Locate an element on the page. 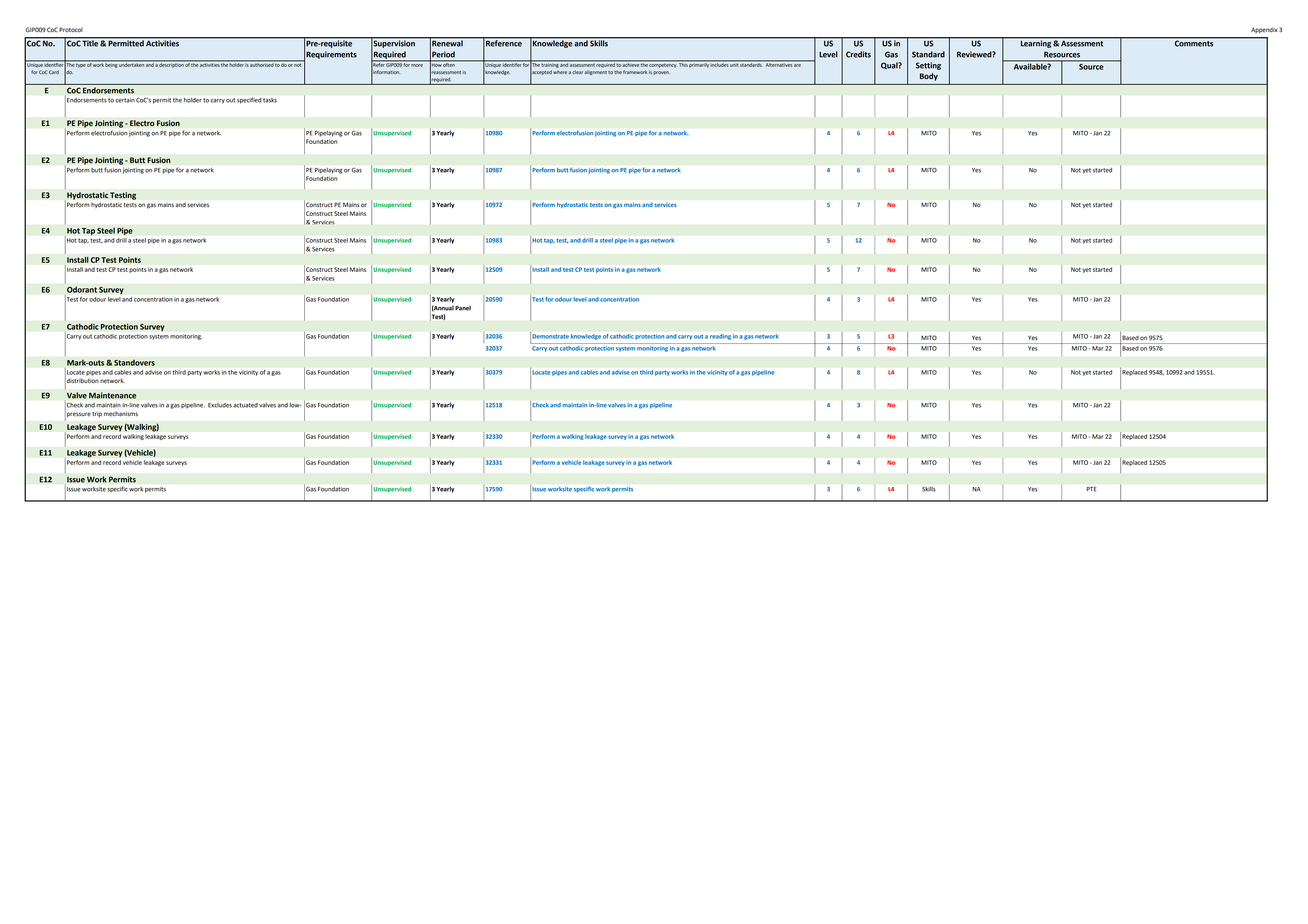  Panel is located at coordinates (463, 308).
